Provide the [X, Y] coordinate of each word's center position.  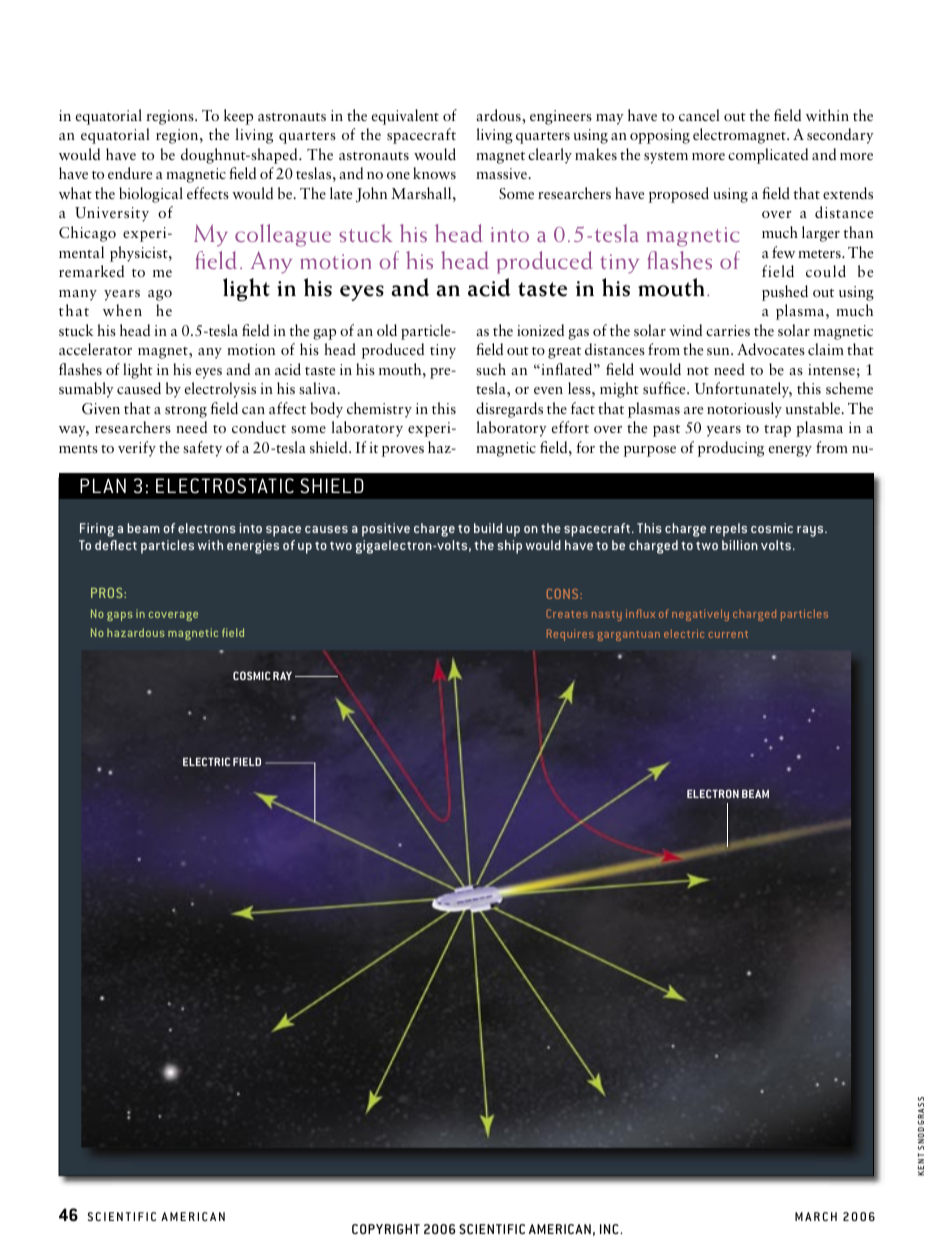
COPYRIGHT [386, 1229]
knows [434, 173]
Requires [570, 635]
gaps [120, 616]
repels [728, 530]
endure [130, 173]
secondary [840, 136]
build [488, 528]
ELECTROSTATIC [225, 486]
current [728, 634]
